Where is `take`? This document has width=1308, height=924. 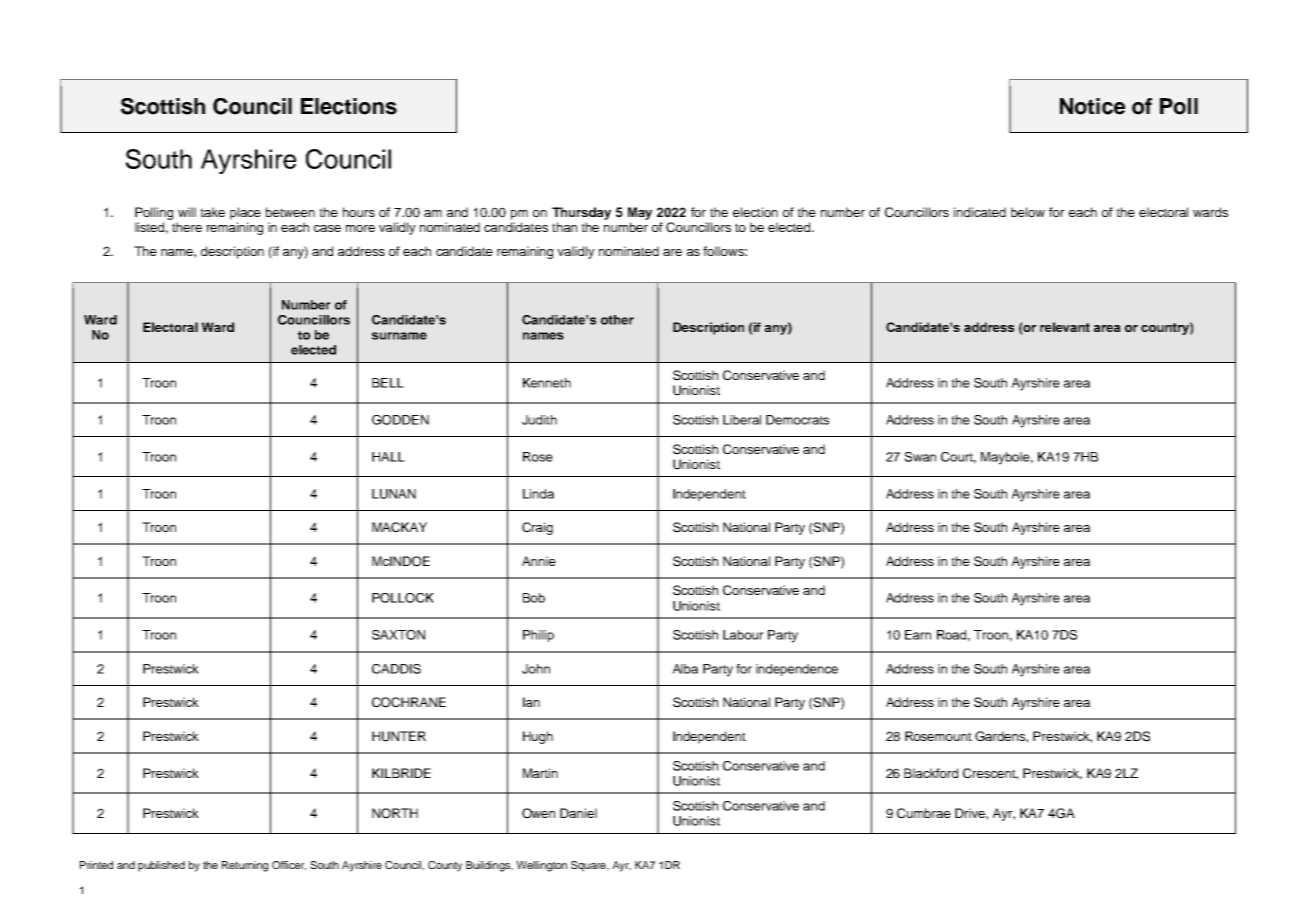 take is located at coordinates (212, 212).
